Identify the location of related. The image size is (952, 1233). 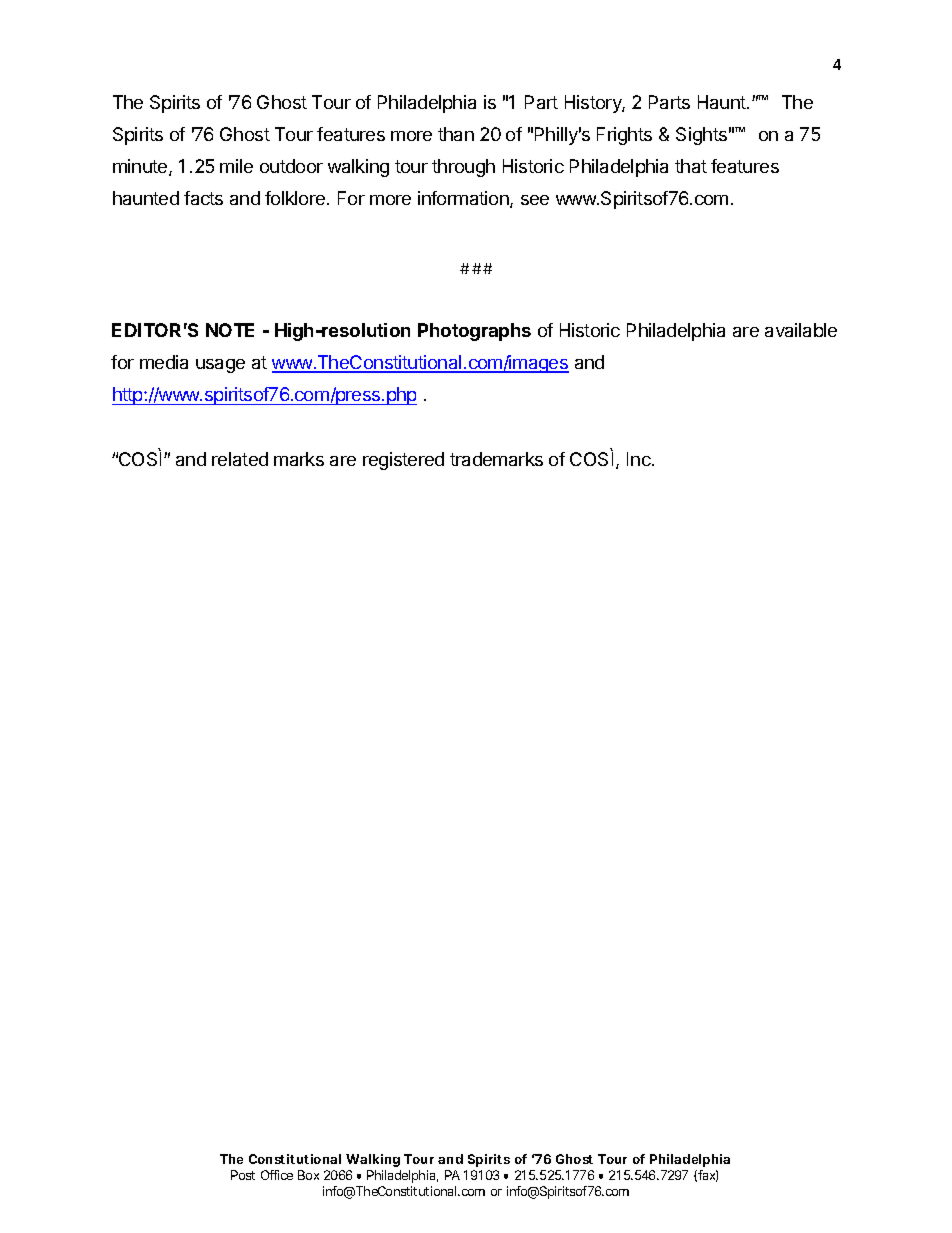
(240, 459).
